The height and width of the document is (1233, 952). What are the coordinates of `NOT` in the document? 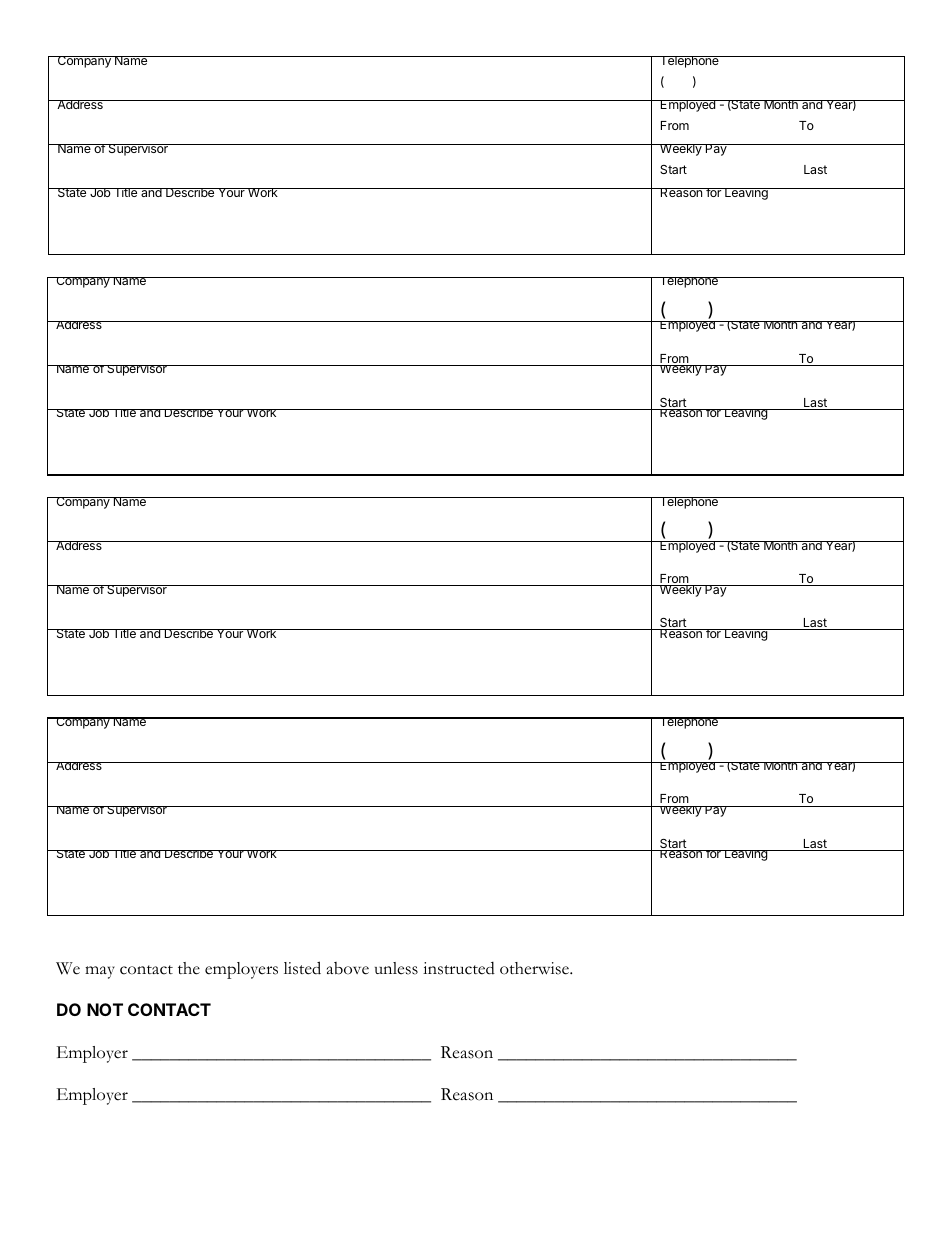 It's located at (105, 1009).
